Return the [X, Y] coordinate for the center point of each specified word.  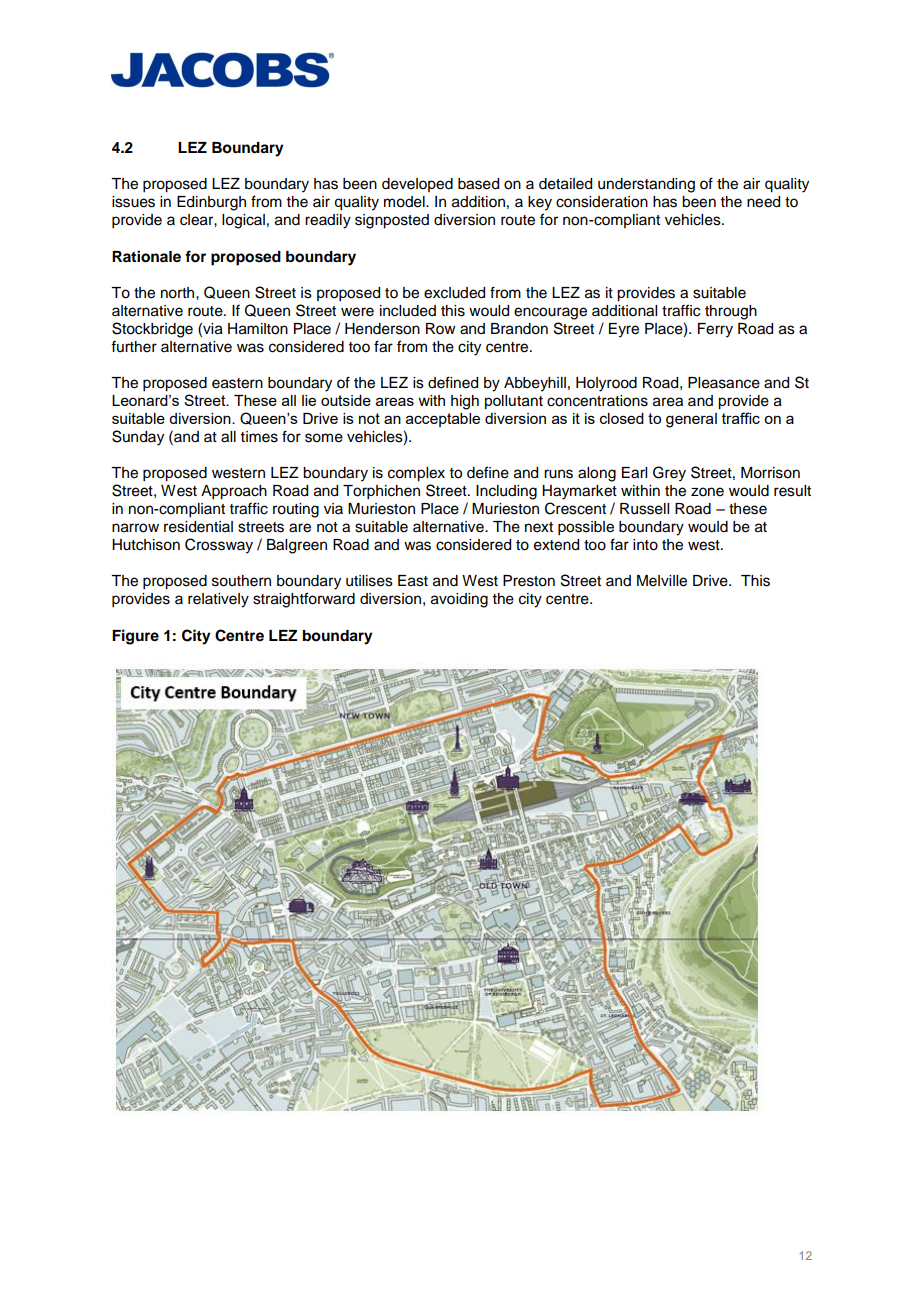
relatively [218, 600]
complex [416, 474]
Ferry [715, 330]
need [763, 202]
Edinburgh [211, 203]
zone [707, 492]
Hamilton [258, 329]
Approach [234, 492]
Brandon [519, 329]
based [478, 184]
